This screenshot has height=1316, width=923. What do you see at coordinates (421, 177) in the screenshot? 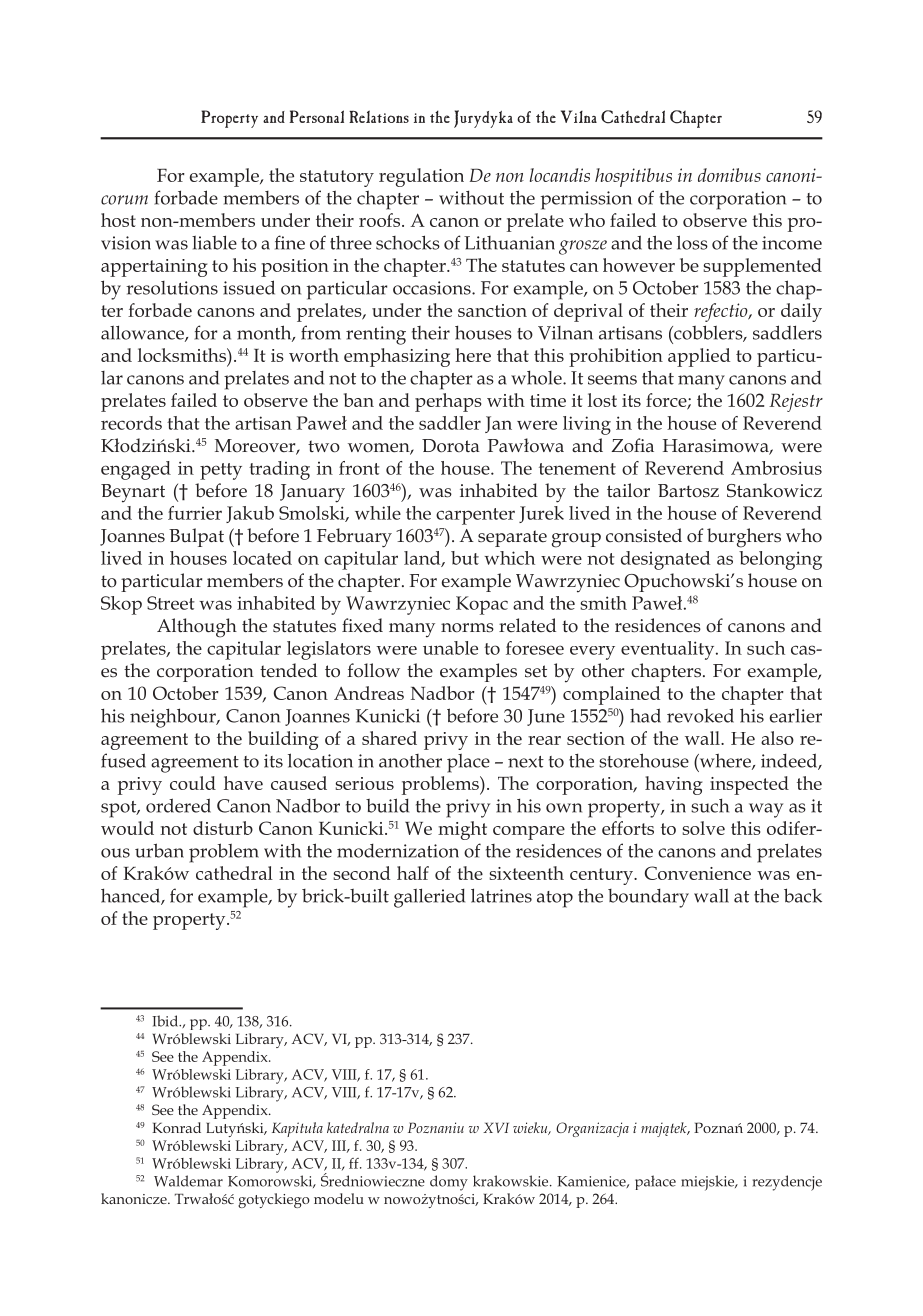
I see `regulation` at bounding box center [421, 177].
